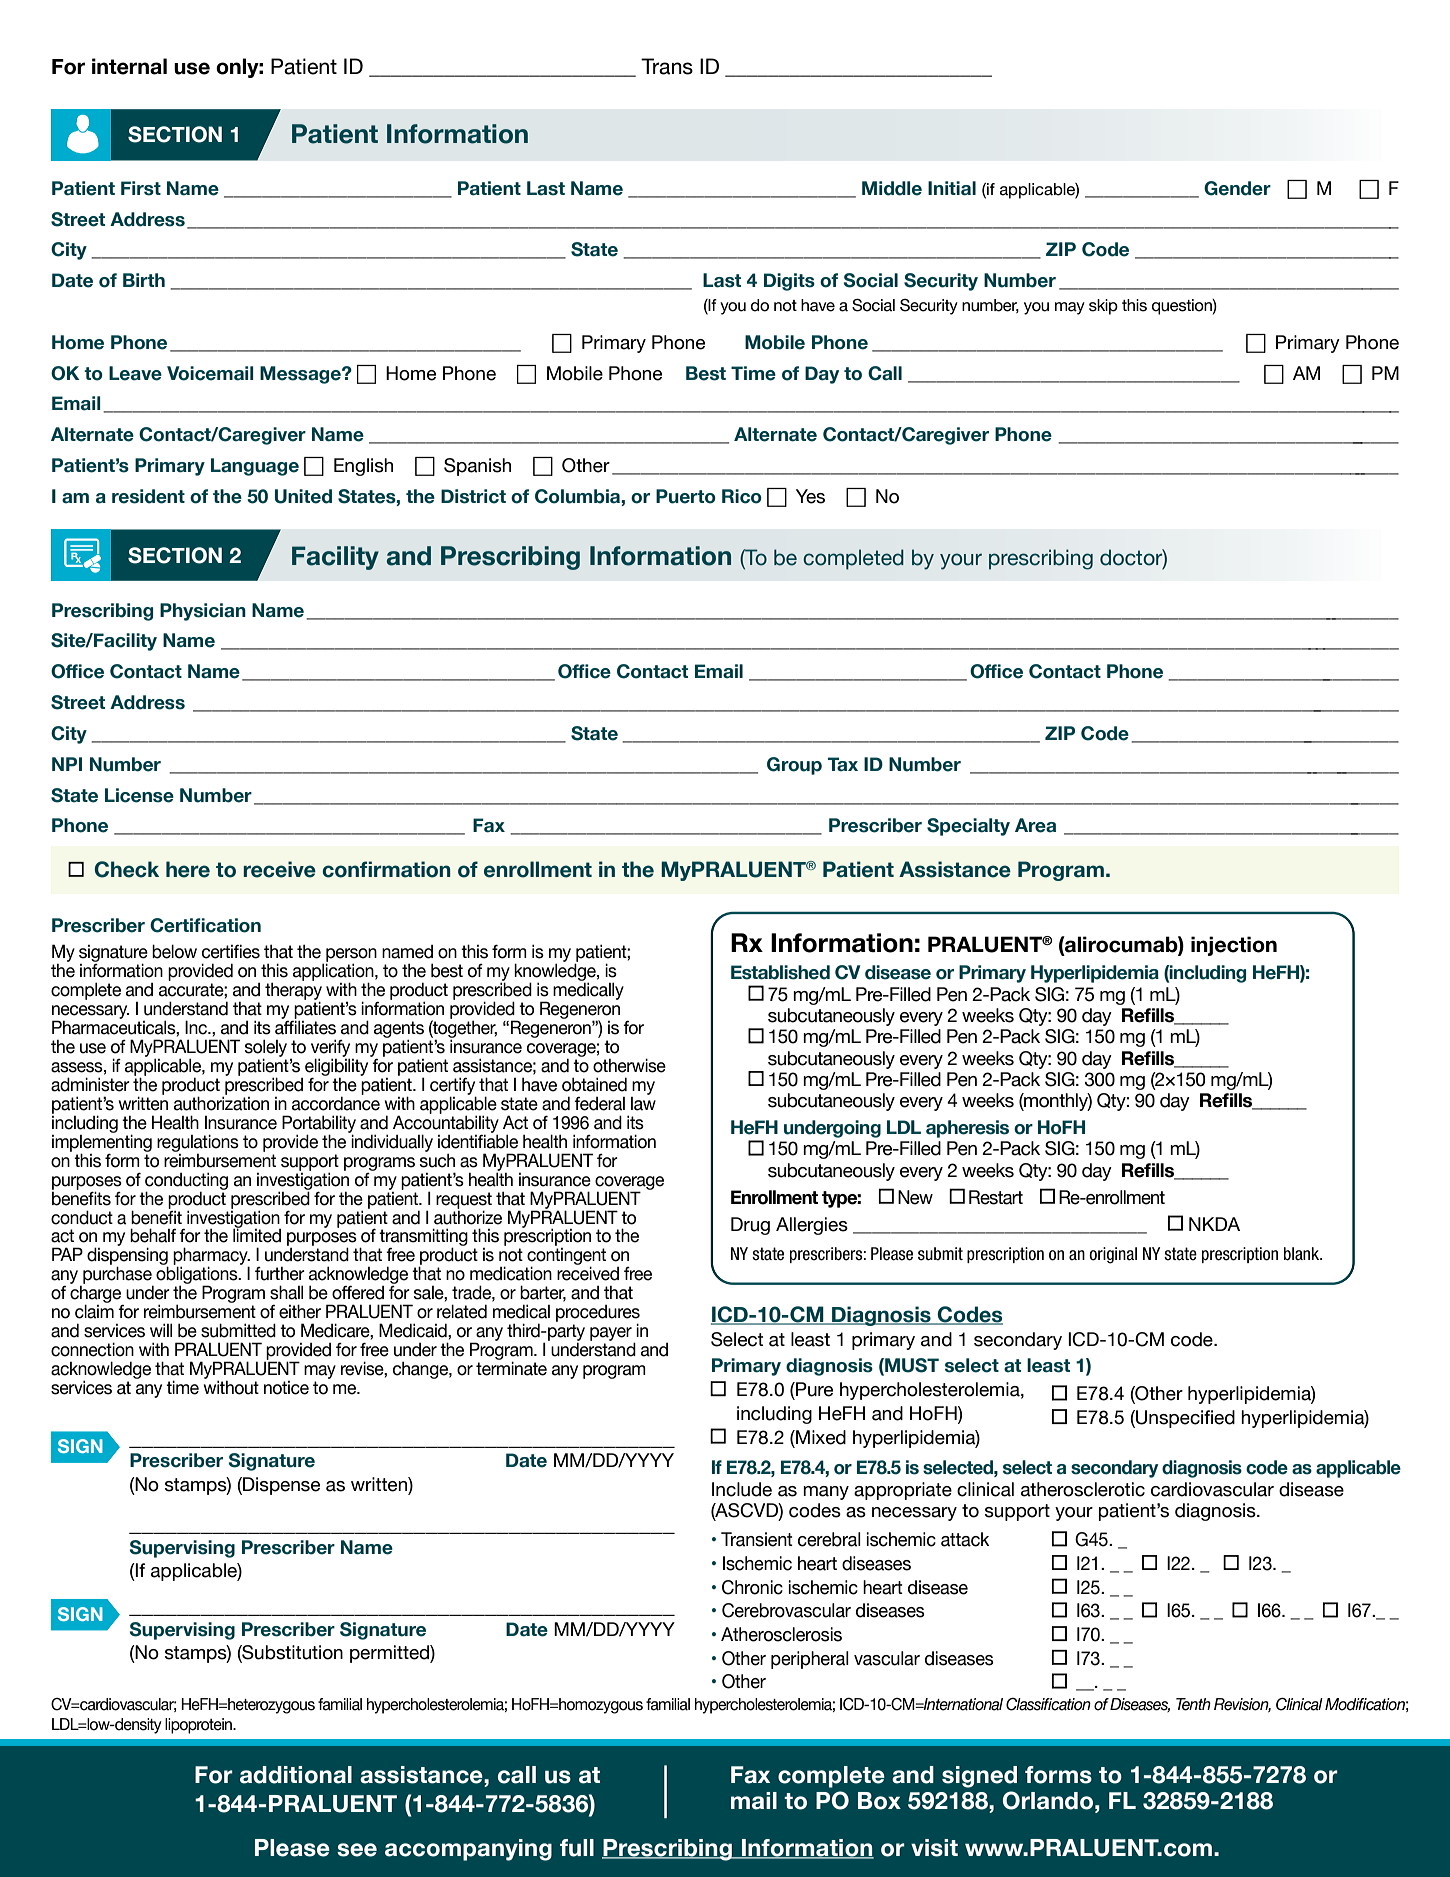  What do you see at coordinates (1237, 188) in the image?
I see `Gender` at bounding box center [1237, 188].
